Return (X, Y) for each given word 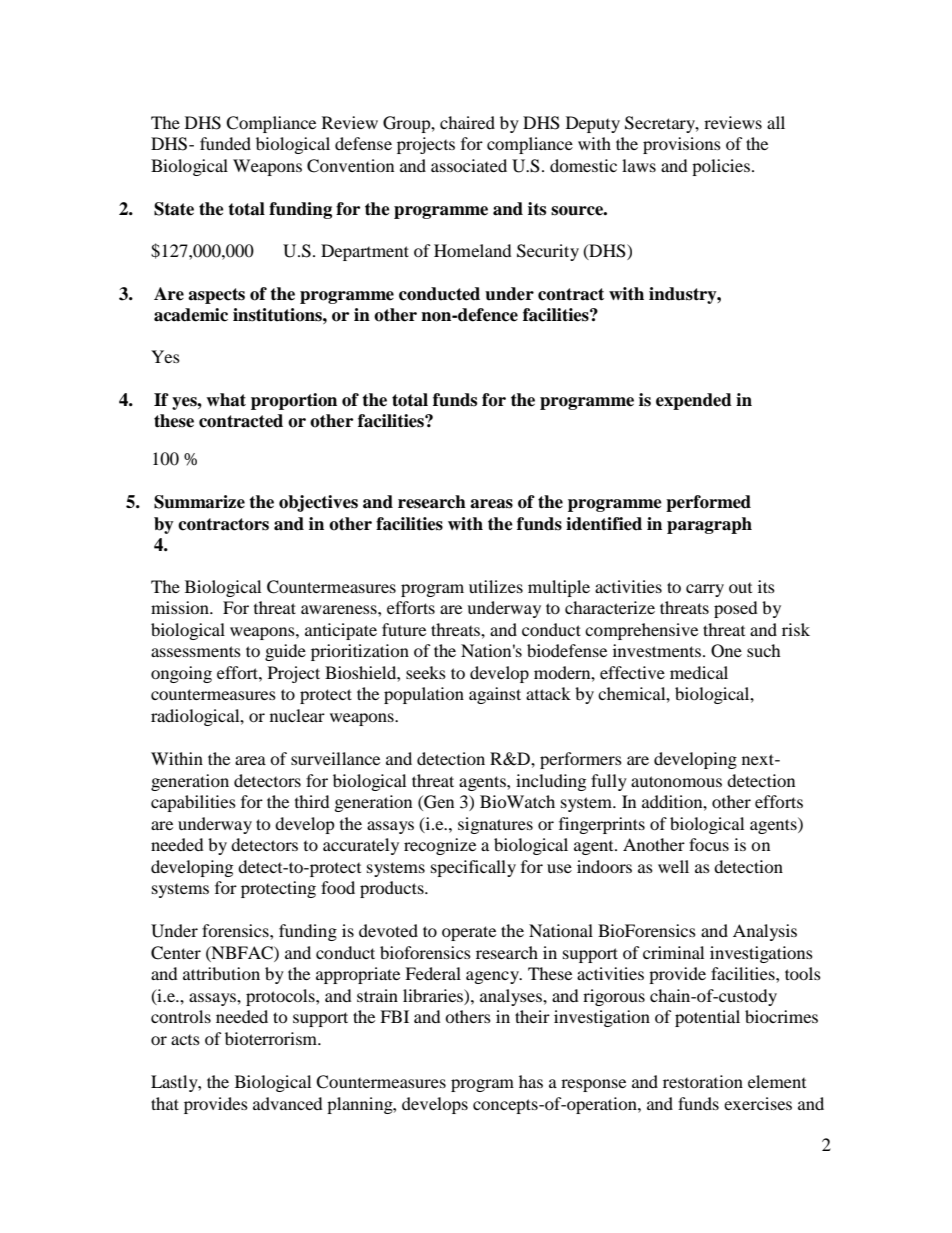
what (226, 400)
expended (694, 401)
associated (469, 165)
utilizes (496, 586)
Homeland (473, 250)
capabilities (193, 803)
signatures (495, 825)
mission (181, 607)
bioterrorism (272, 1038)
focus (709, 844)
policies (721, 167)
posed (736, 609)
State (174, 209)
